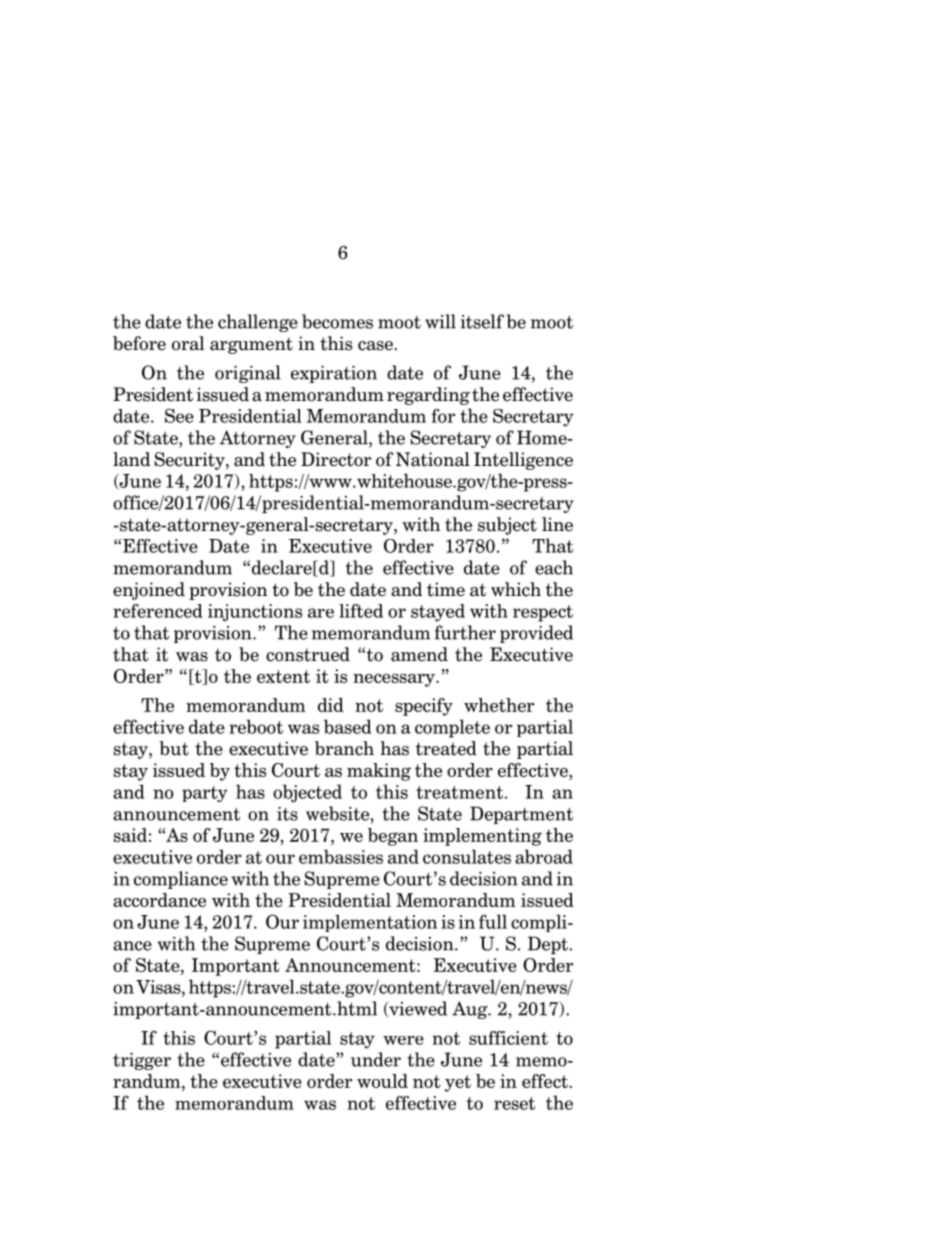 This image has height=1233, width=952. Describe the element at coordinates (174, 748) in the image. I see `but` at that location.
